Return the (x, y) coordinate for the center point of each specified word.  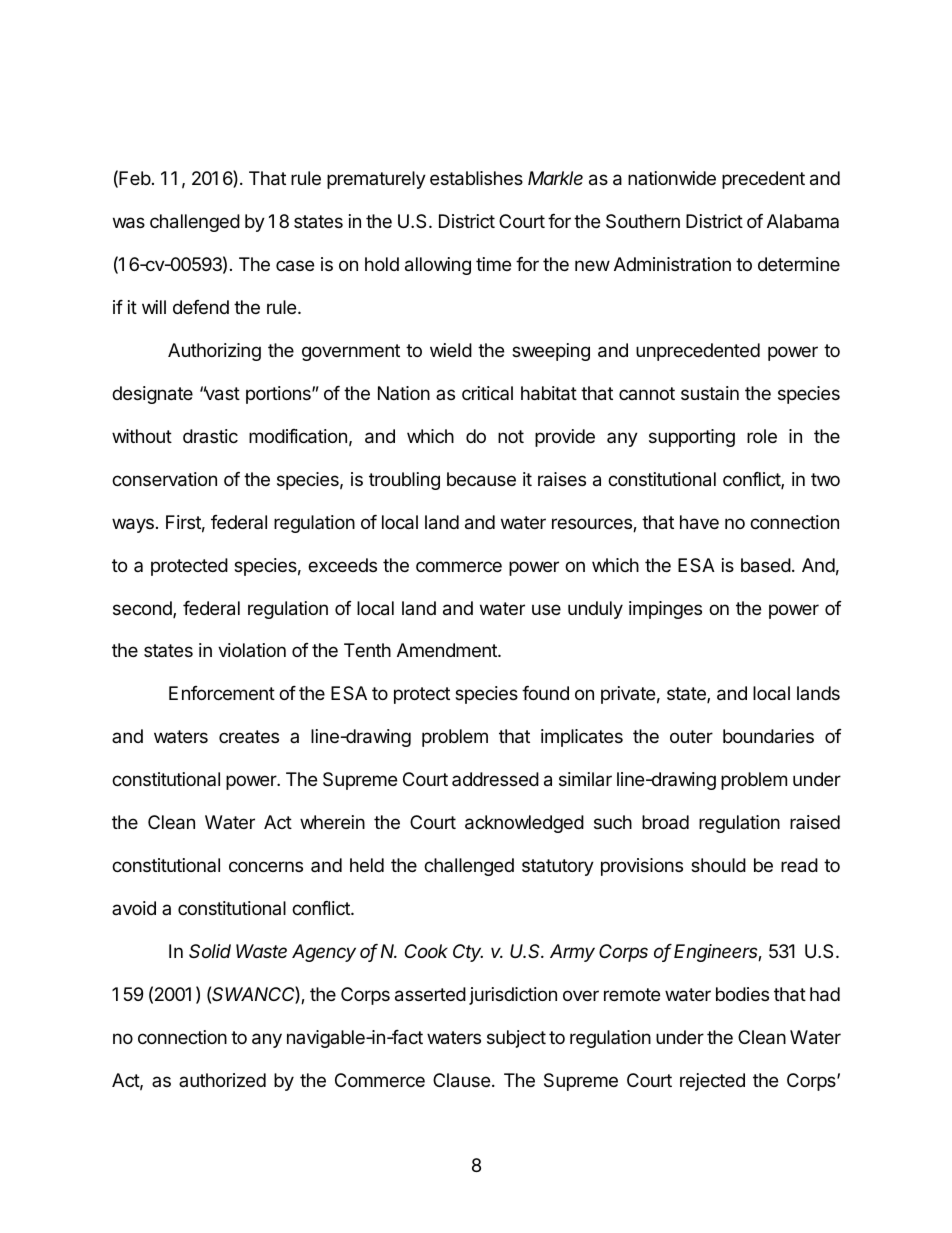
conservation (164, 479)
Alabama (803, 221)
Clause (461, 1080)
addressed (495, 779)
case (295, 265)
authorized (222, 1080)
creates (249, 736)
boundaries (768, 736)
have (699, 522)
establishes (476, 178)
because (481, 479)
